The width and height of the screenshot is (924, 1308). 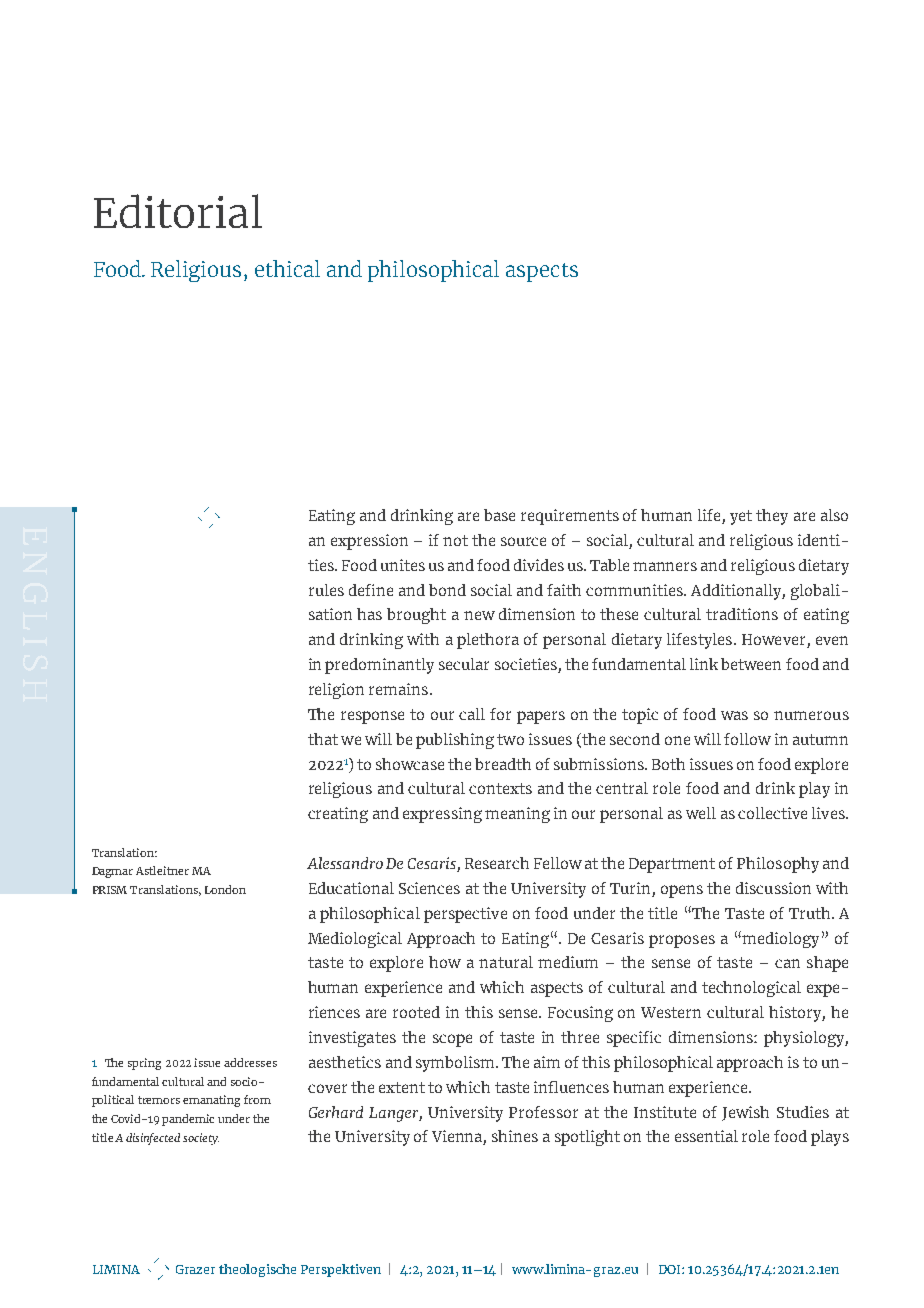 I want to click on secular, so click(x=464, y=664).
